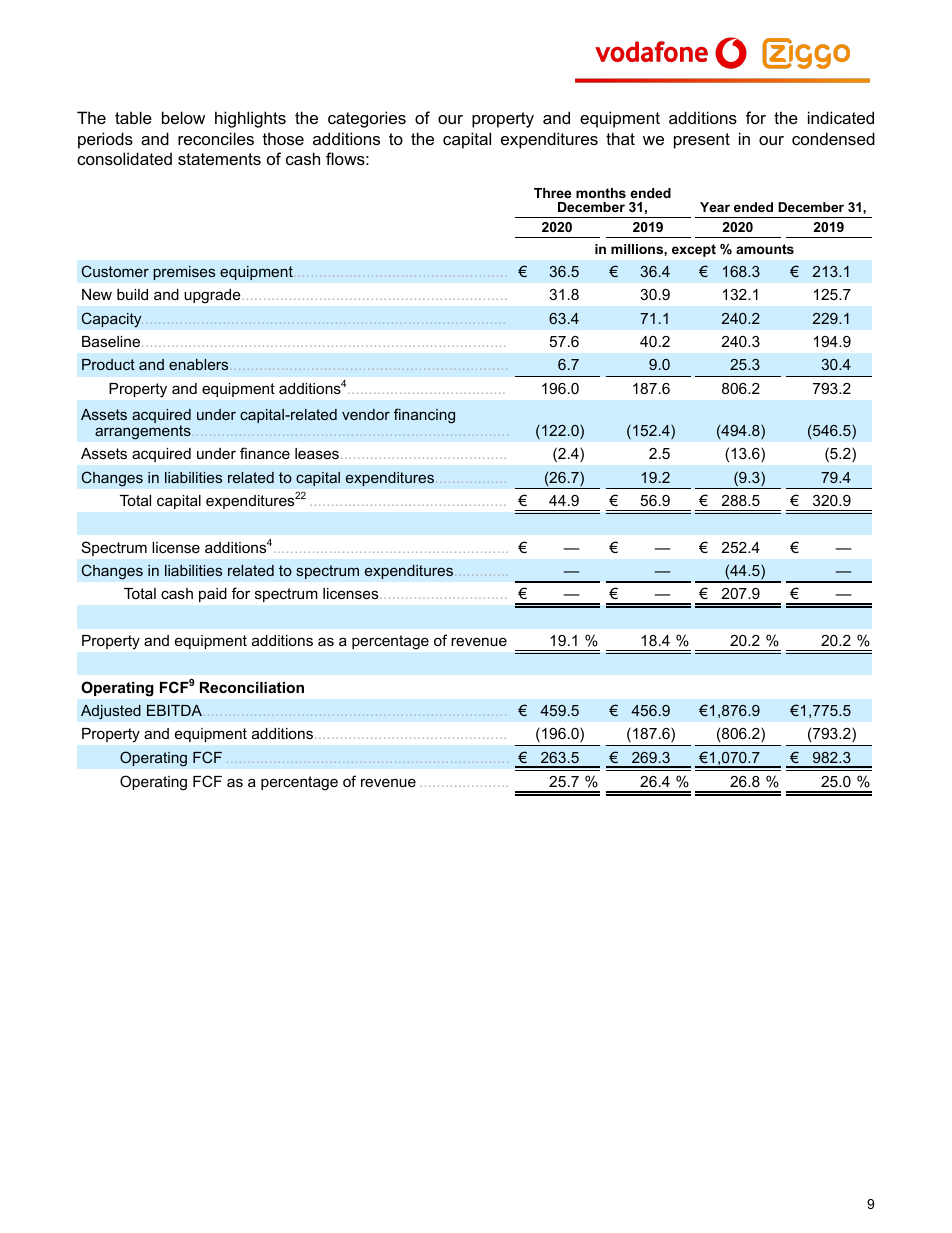 The image size is (952, 1233). What do you see at coordinates (265, 453) in the image?
I see `finance` at bounding box center [265, 453].
